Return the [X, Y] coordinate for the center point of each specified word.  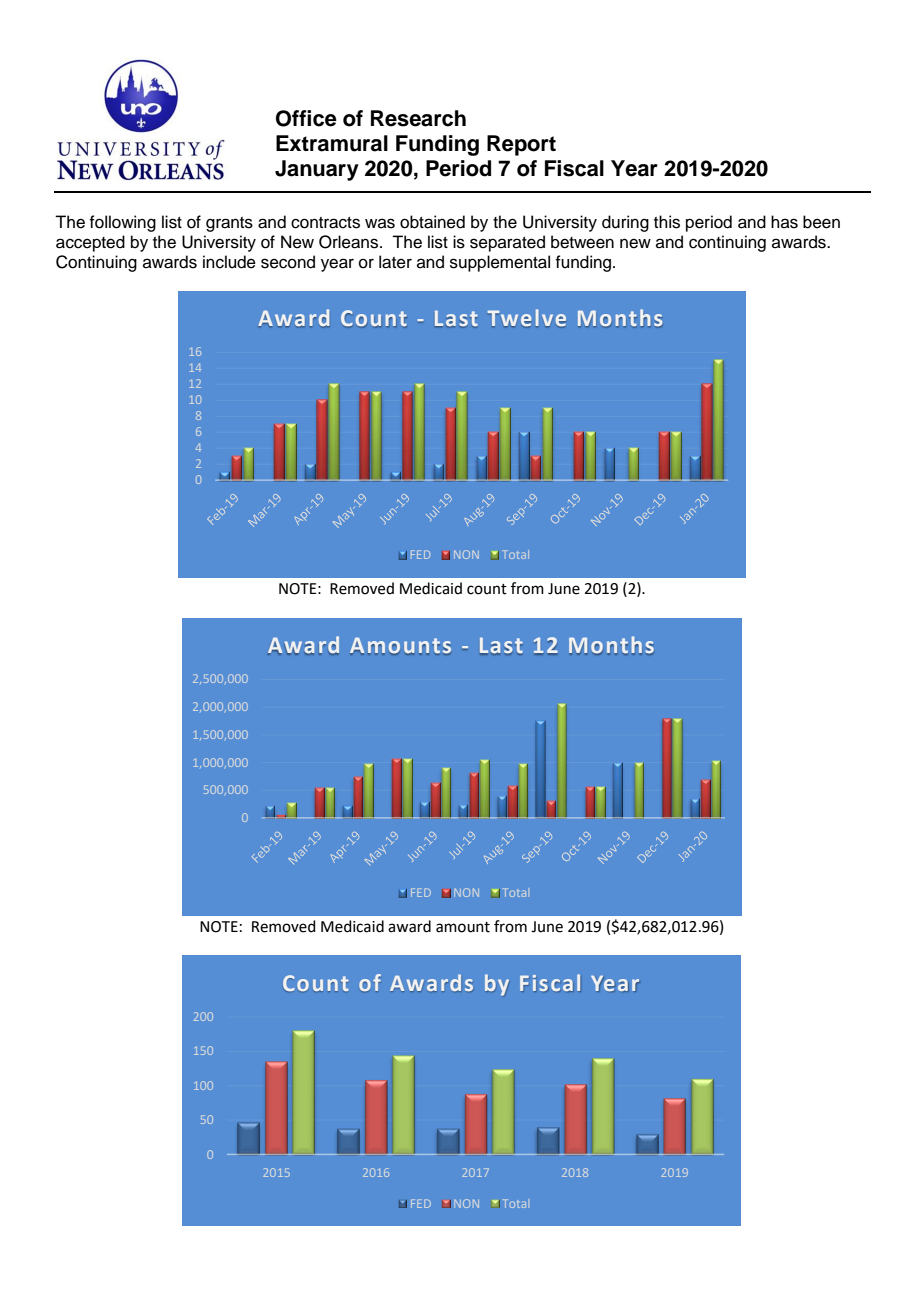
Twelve [527, 318]
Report [521, 145]
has [784, 222]
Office [306, 118]
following [122, 223]
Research [418, 118]
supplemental [500, 263]
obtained [432, 222]
